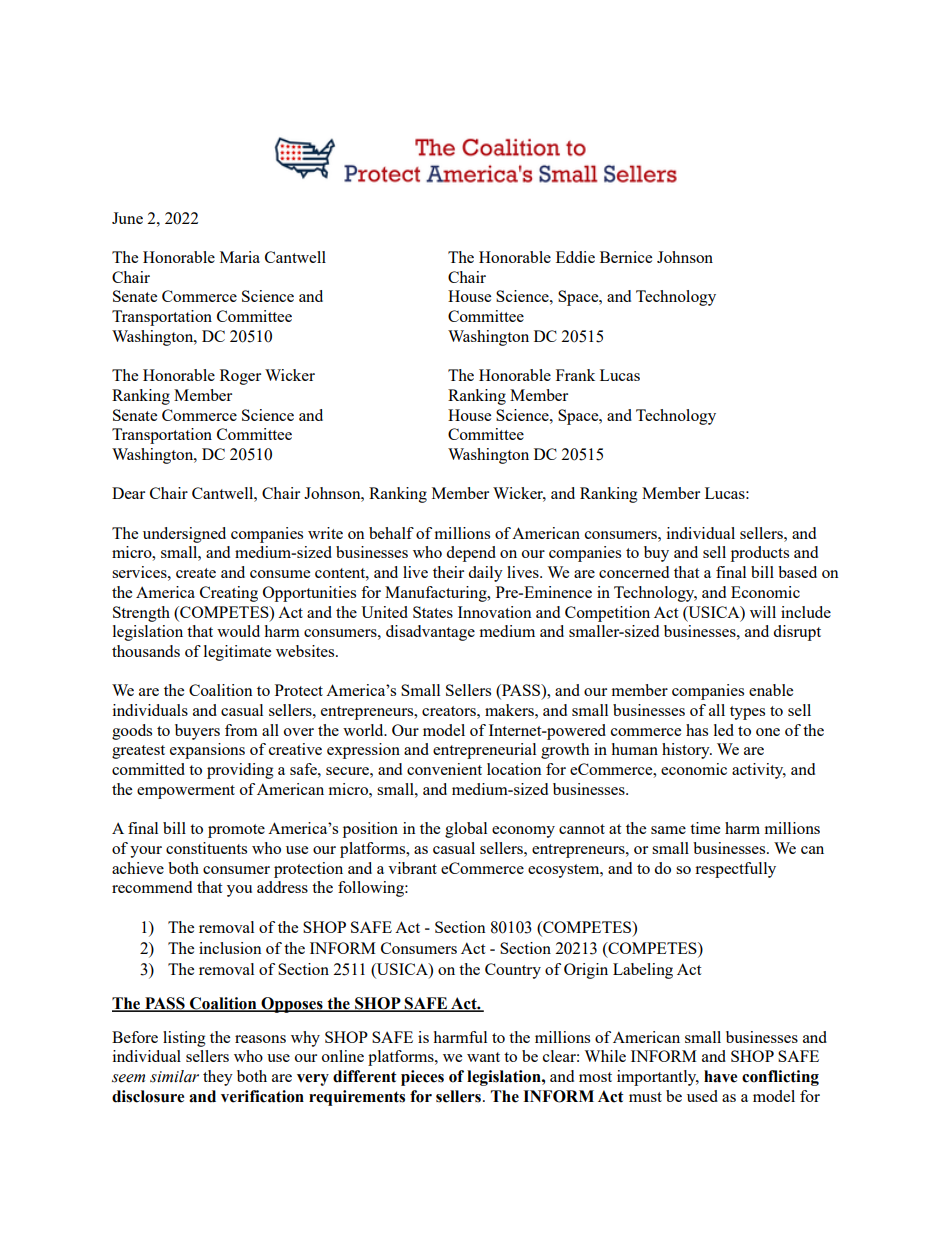 The height and width of the image is (1233, 952). I want to click on respectfully, so click(735, 870).
